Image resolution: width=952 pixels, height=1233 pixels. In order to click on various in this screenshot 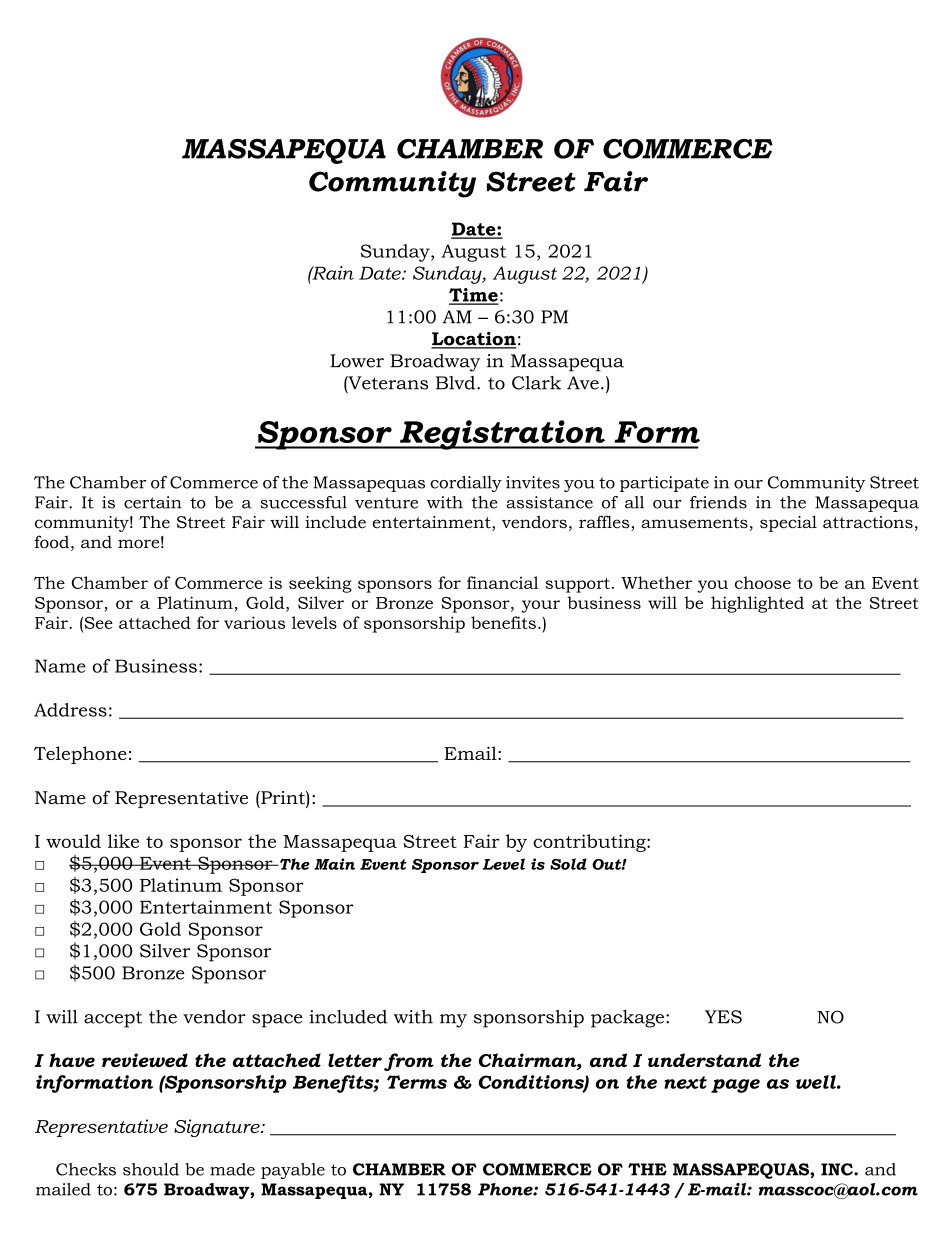, I will do `click(254, 622)`.
